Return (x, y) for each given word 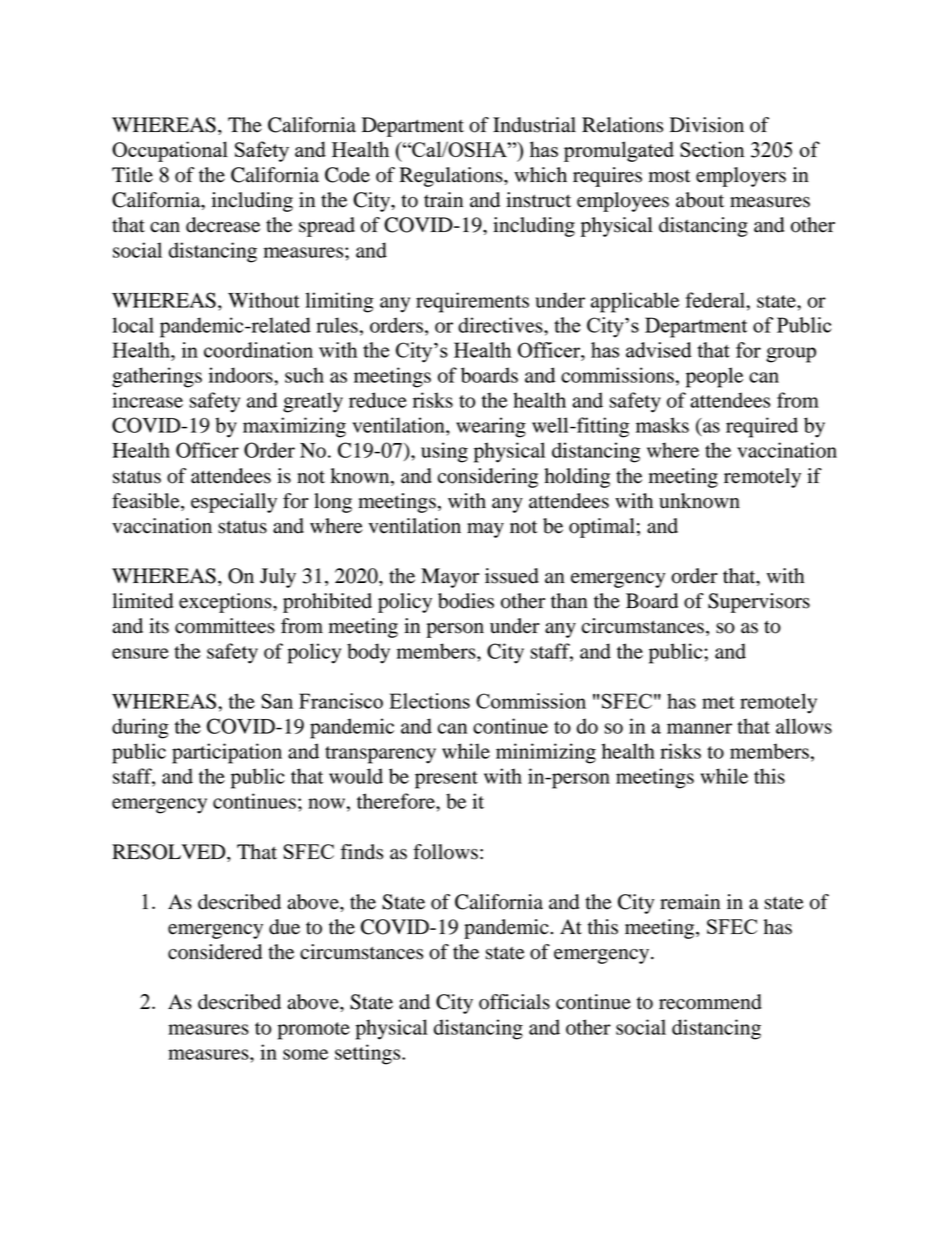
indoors (242, 375)
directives (501, 325)
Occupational (170, 151)
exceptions (226, 603)
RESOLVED (170, 852)
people (714, 377)
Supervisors (759, 603)
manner (699, 728)
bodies (466, 601)
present (446, 780)
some (305, 1054)
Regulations (452, 177)
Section (712, 149)
